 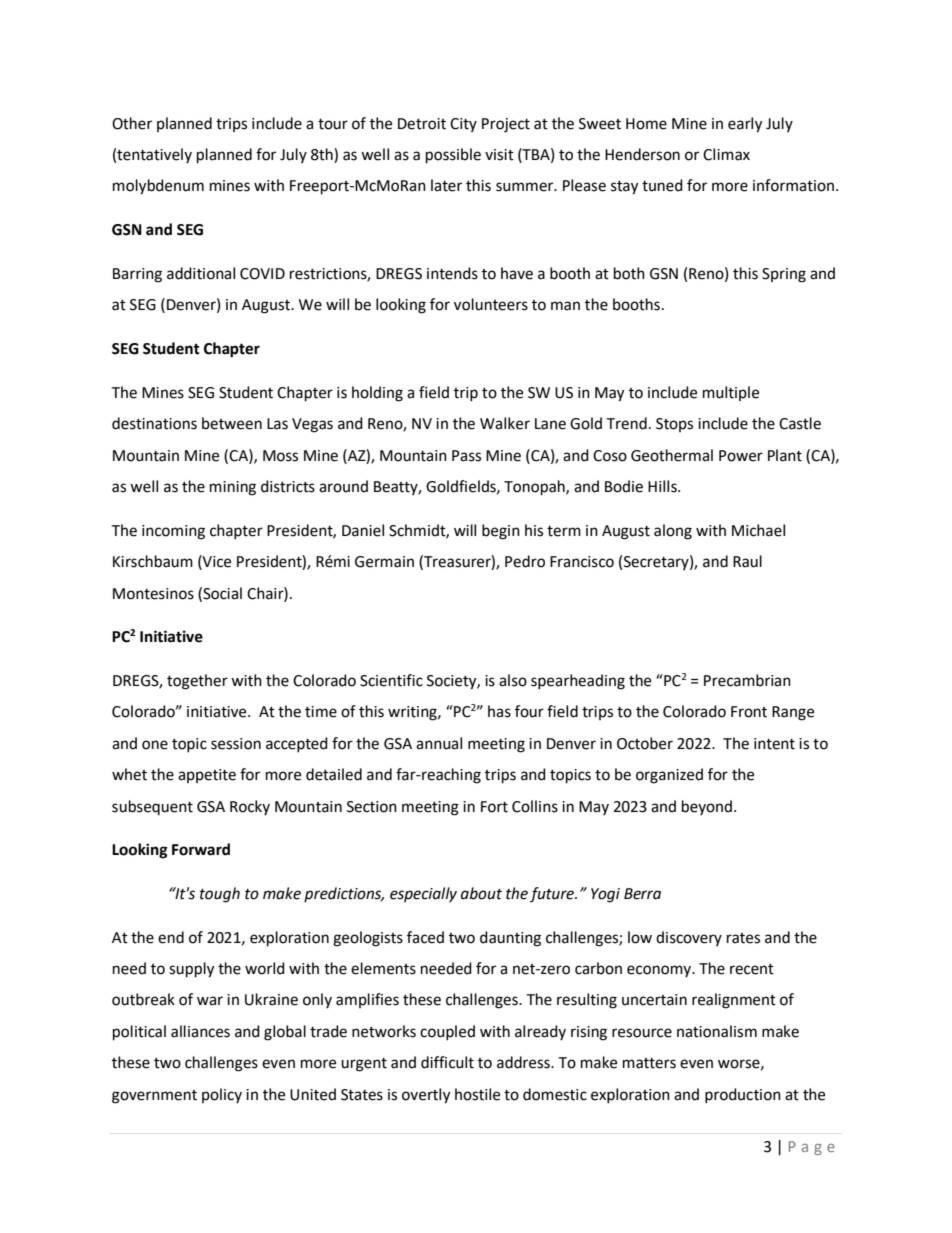 What do you see at coordinates (197, 682) in the document?
I see `together` at bounding box center [197, 682].
